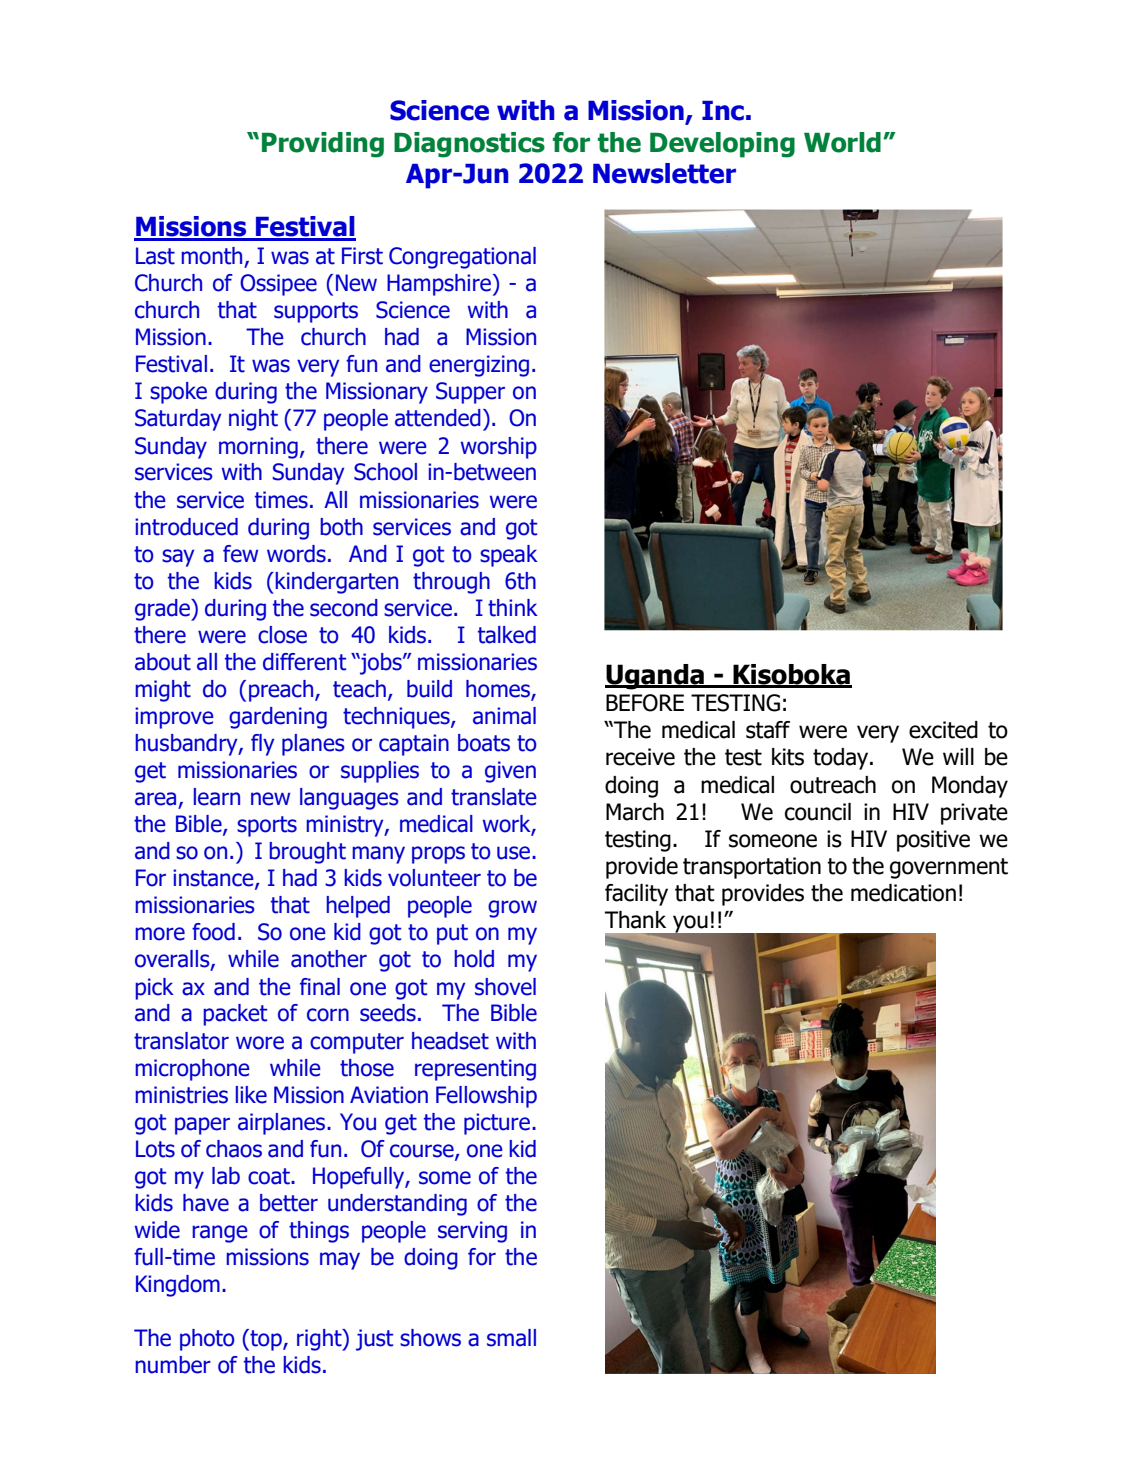  What do you see at coordinates (262, 745) in the image?
I see `fly` at bounding box center [262, 745].
